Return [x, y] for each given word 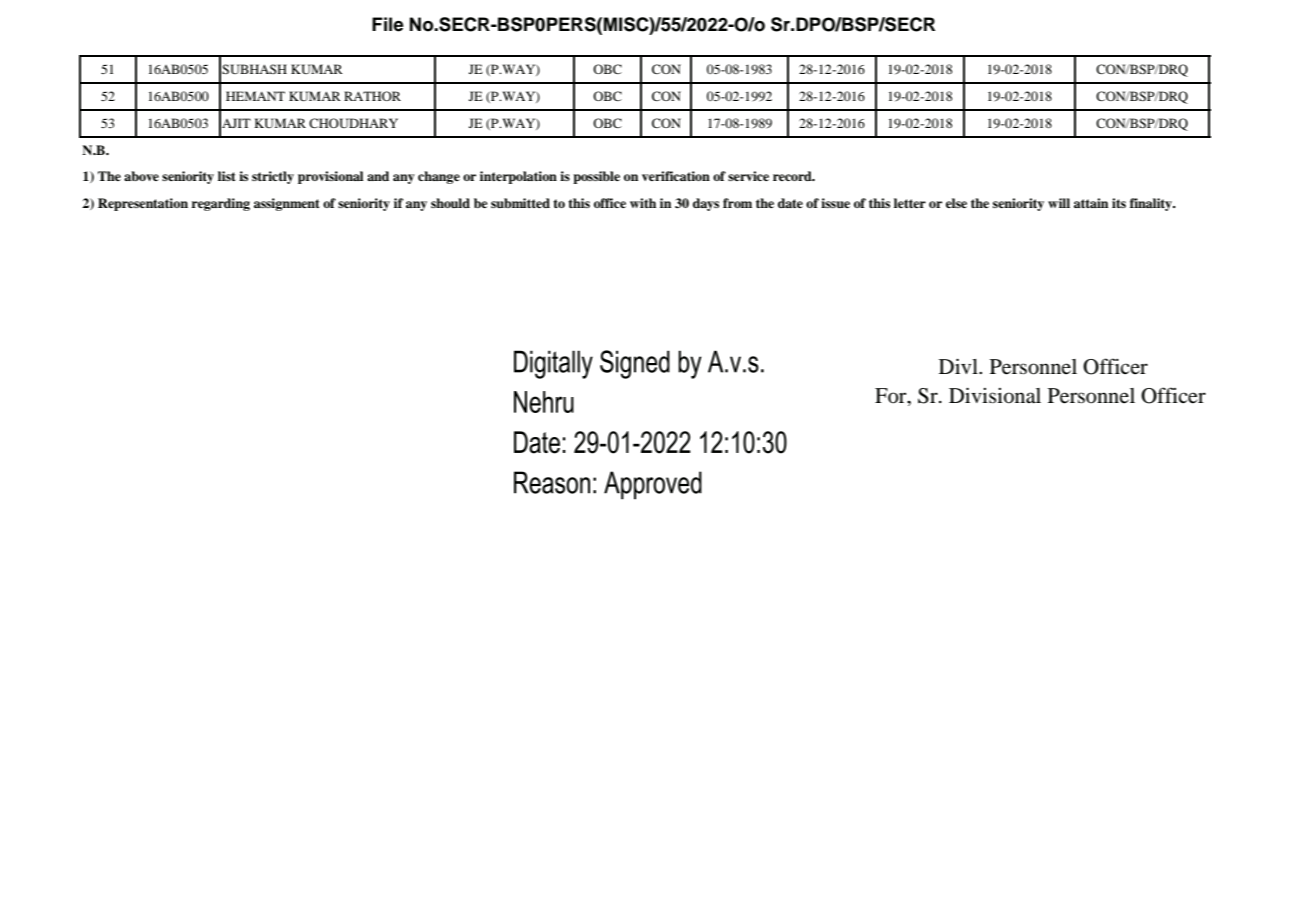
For [892, 397]
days [706, 204]
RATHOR [372, 96]
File [388, 24]
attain [1091, 203]
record [793, 176]
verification [676, 176]
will [1059, 203]
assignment [287, 204]
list [227, 176]
